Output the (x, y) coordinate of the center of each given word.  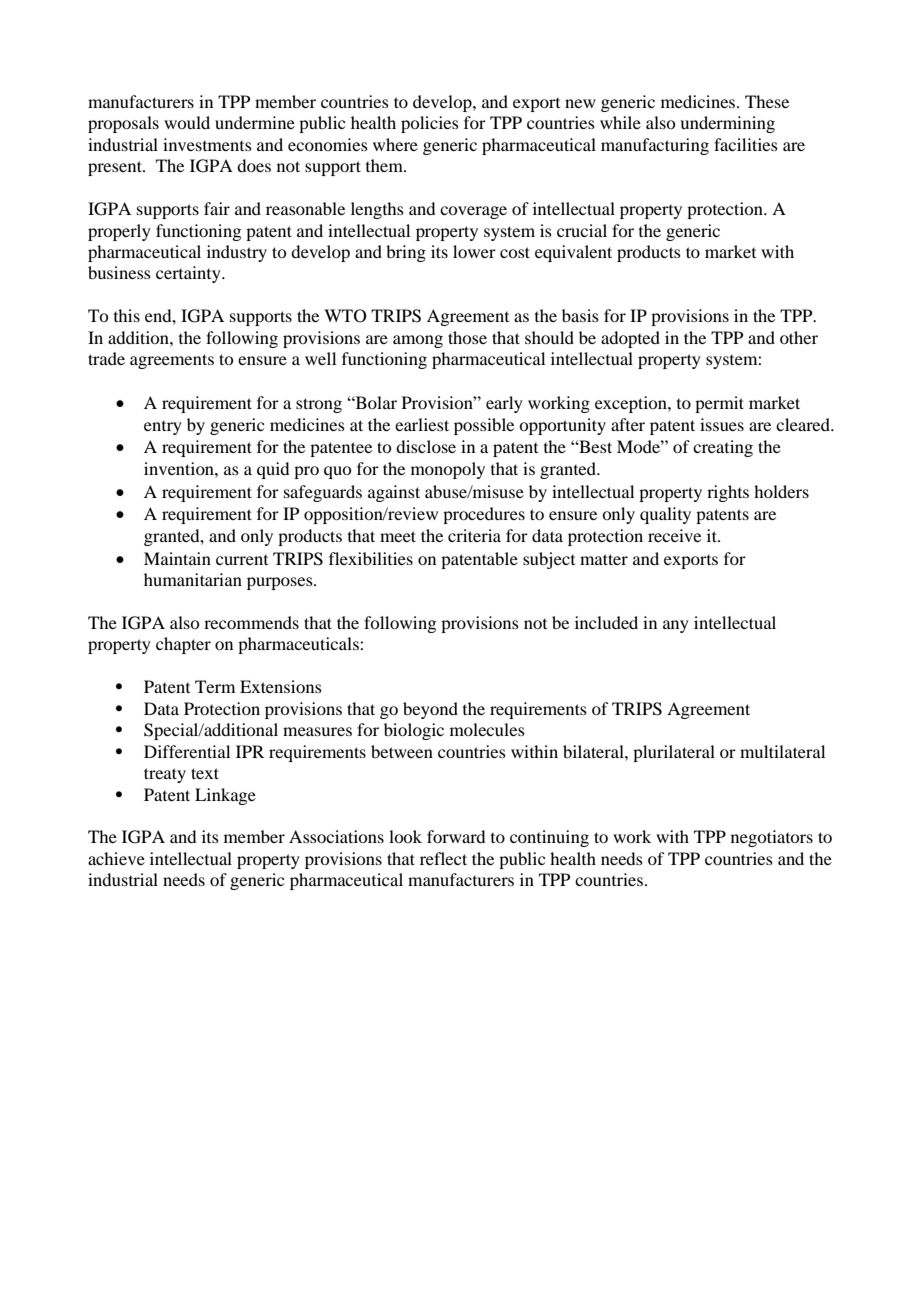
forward (456, 836)
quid (273, 470)
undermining (727, 124)
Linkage (225, 796)
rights (728, 493)
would (187, 122)
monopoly (448, 470)
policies (430, 124)
